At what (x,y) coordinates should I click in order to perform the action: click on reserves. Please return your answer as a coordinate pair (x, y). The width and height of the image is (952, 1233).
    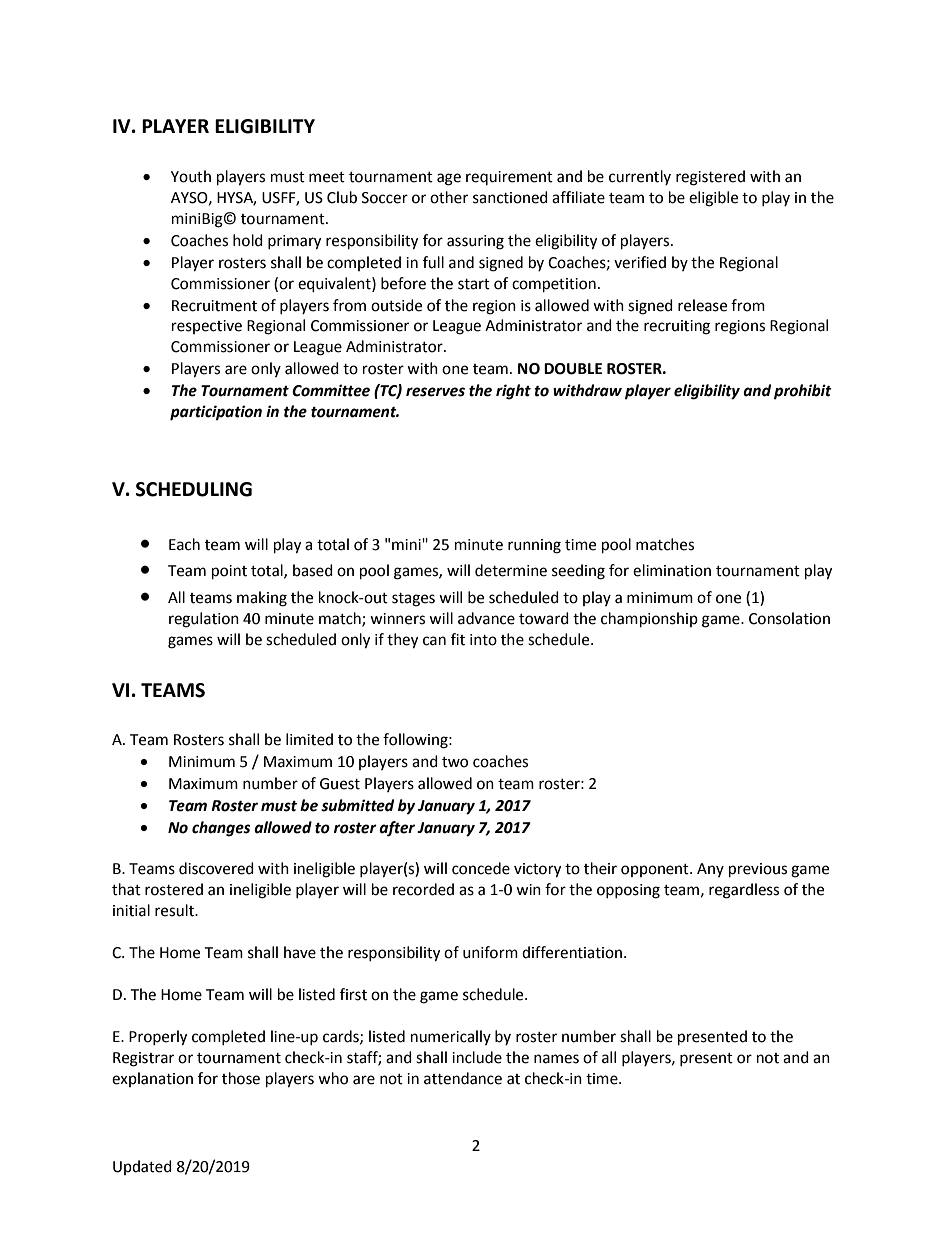
    Looking at the image, I should click on (435, 392).
